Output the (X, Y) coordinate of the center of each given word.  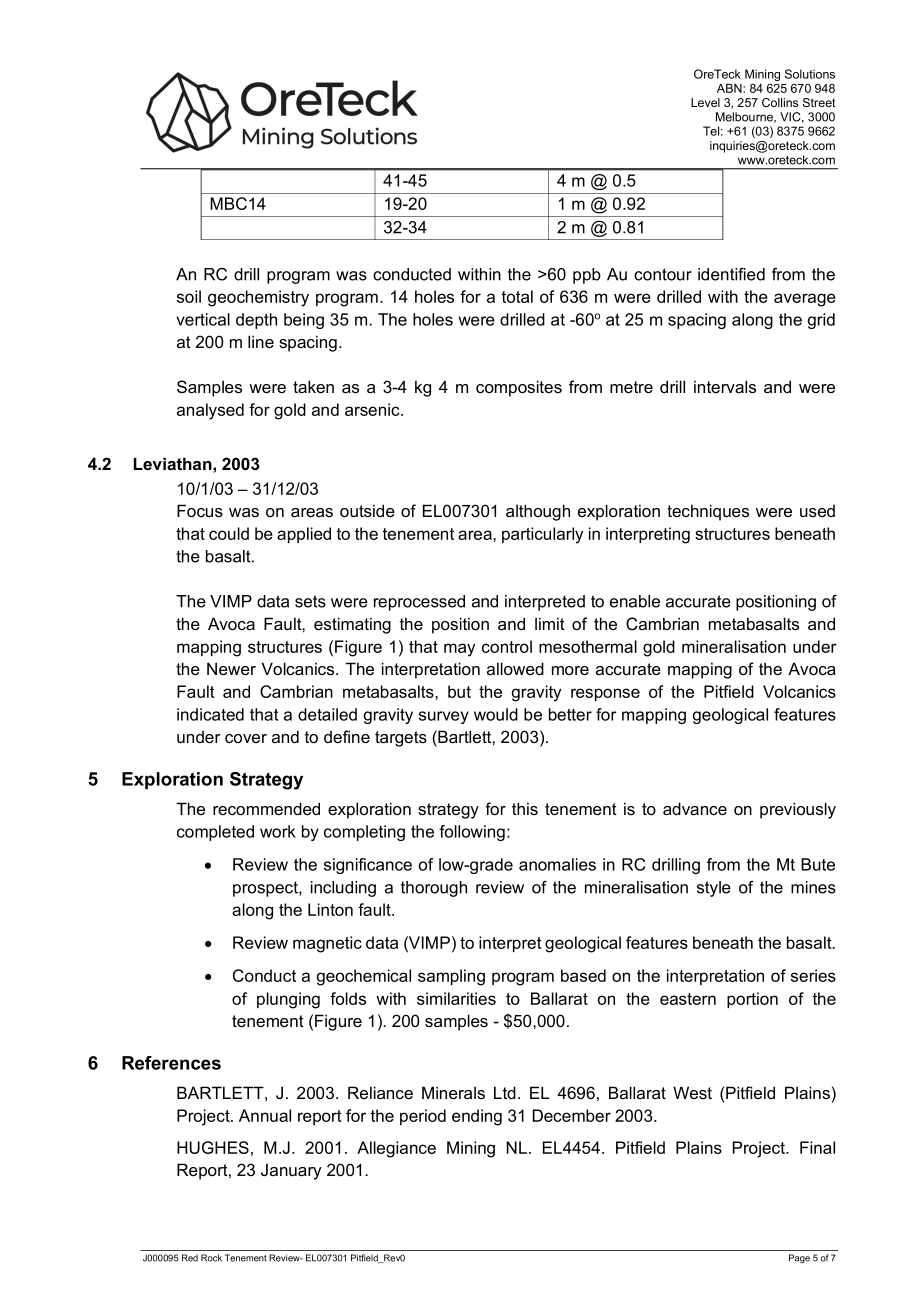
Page (799, 1258)
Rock (211, 1258)
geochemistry (258, 298)
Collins (780, 102)
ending (477, 1117)
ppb (587, 276)
